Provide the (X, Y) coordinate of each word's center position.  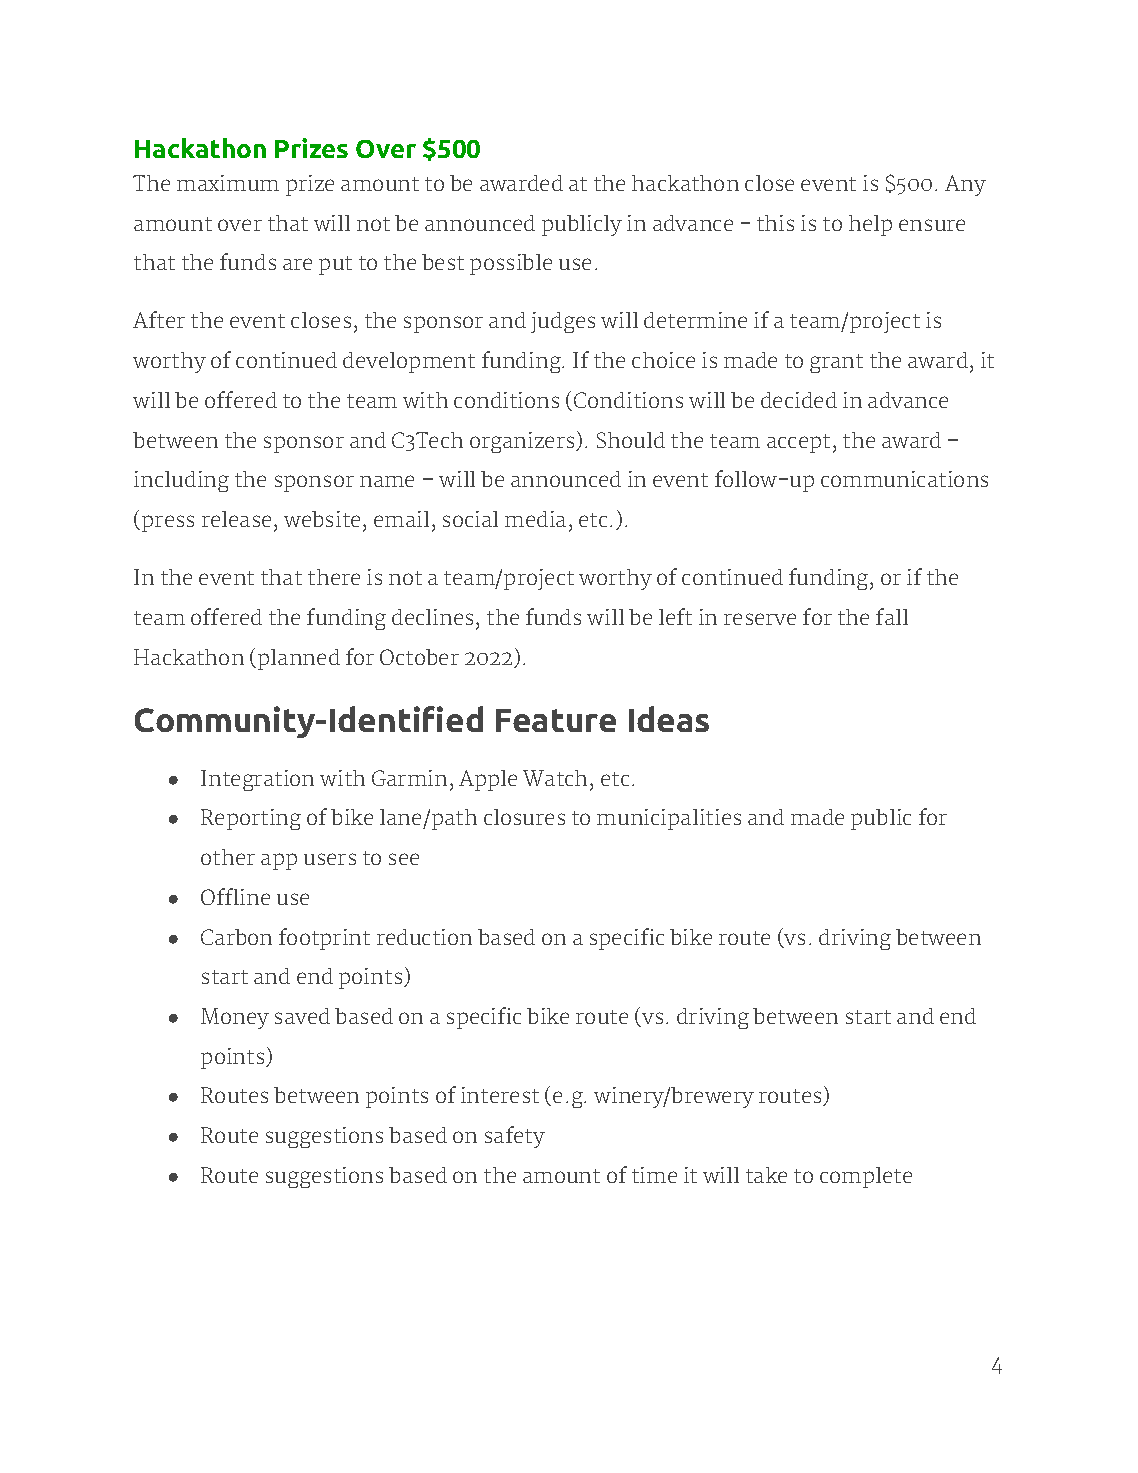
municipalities (669, 819)
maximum (228, 183)
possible (511, 264)
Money (235, 1018)
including (181, 481)
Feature (556, 720)
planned (299, 659)
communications (904, 479)
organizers (523, 442)
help (870, 225)
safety (515, 1137)
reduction (424, 937)
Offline (235, 896)
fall (892, 616)
